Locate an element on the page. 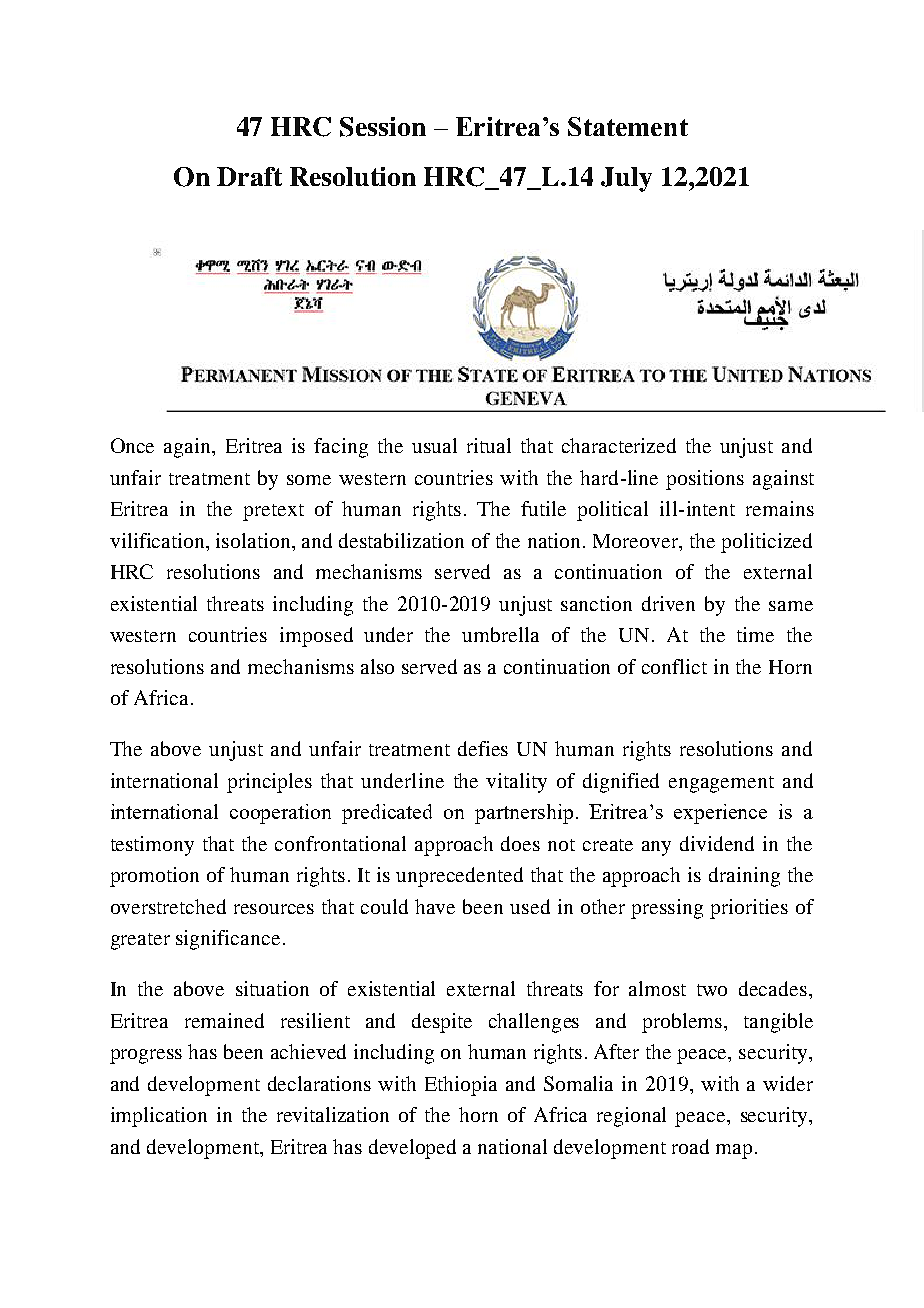 The width and height of the image is (924, 1308). unprecedented is located at coordinates (459, 877).
